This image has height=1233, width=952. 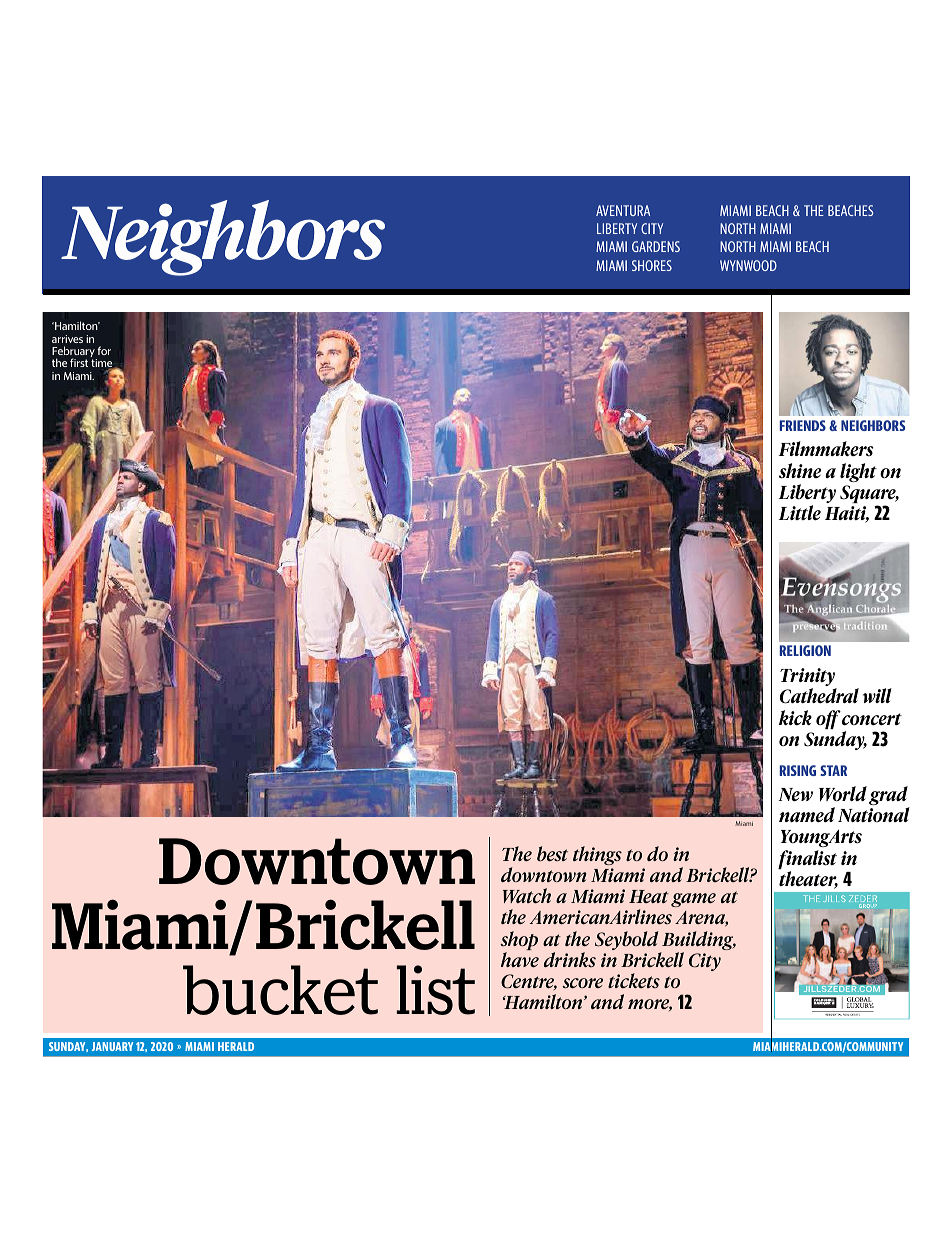 I want to click on AVENTURA, so click(x=623, y=210).
